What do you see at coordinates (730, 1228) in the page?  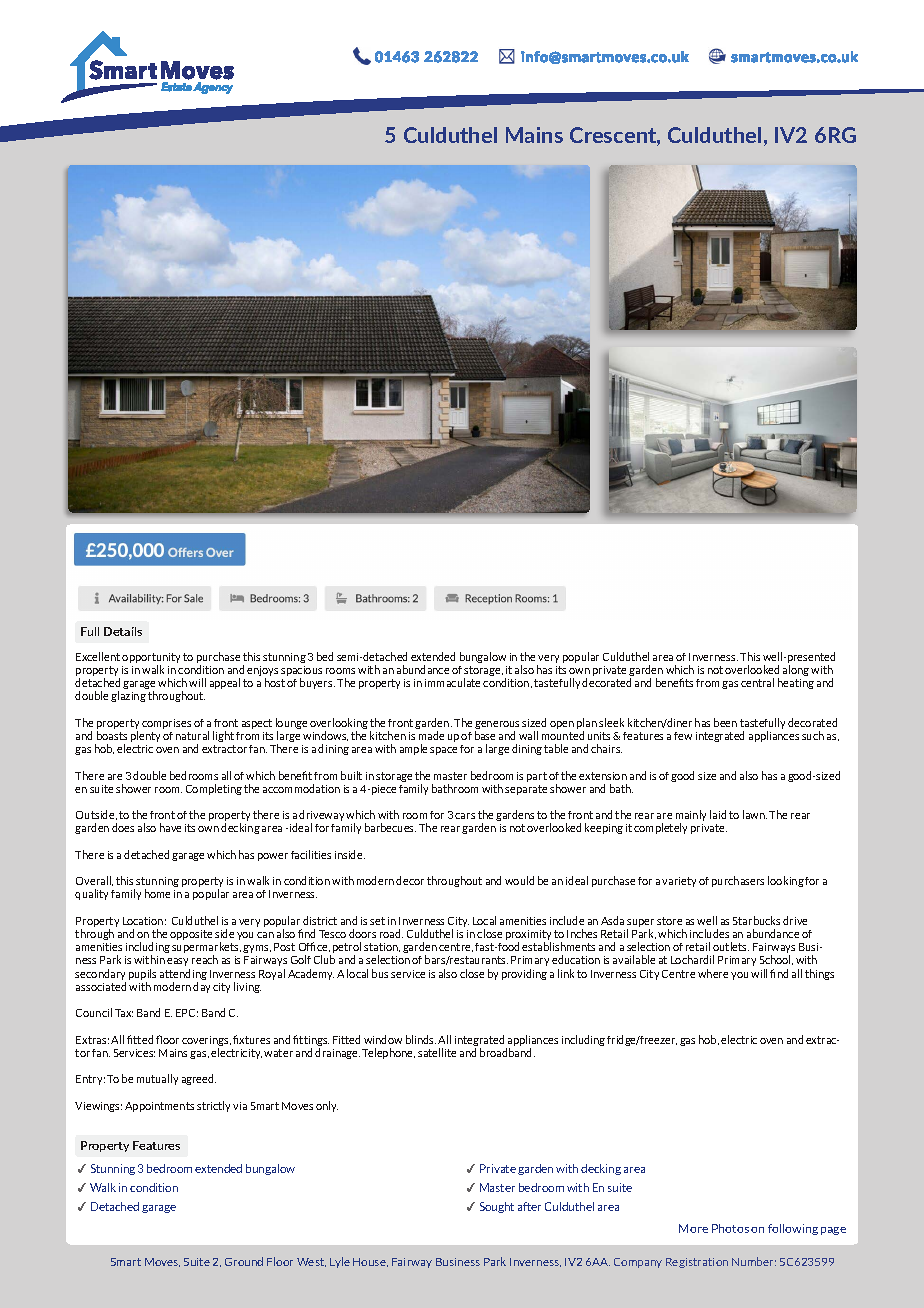 I see `Photos` at bounding box center [730, 1228].
